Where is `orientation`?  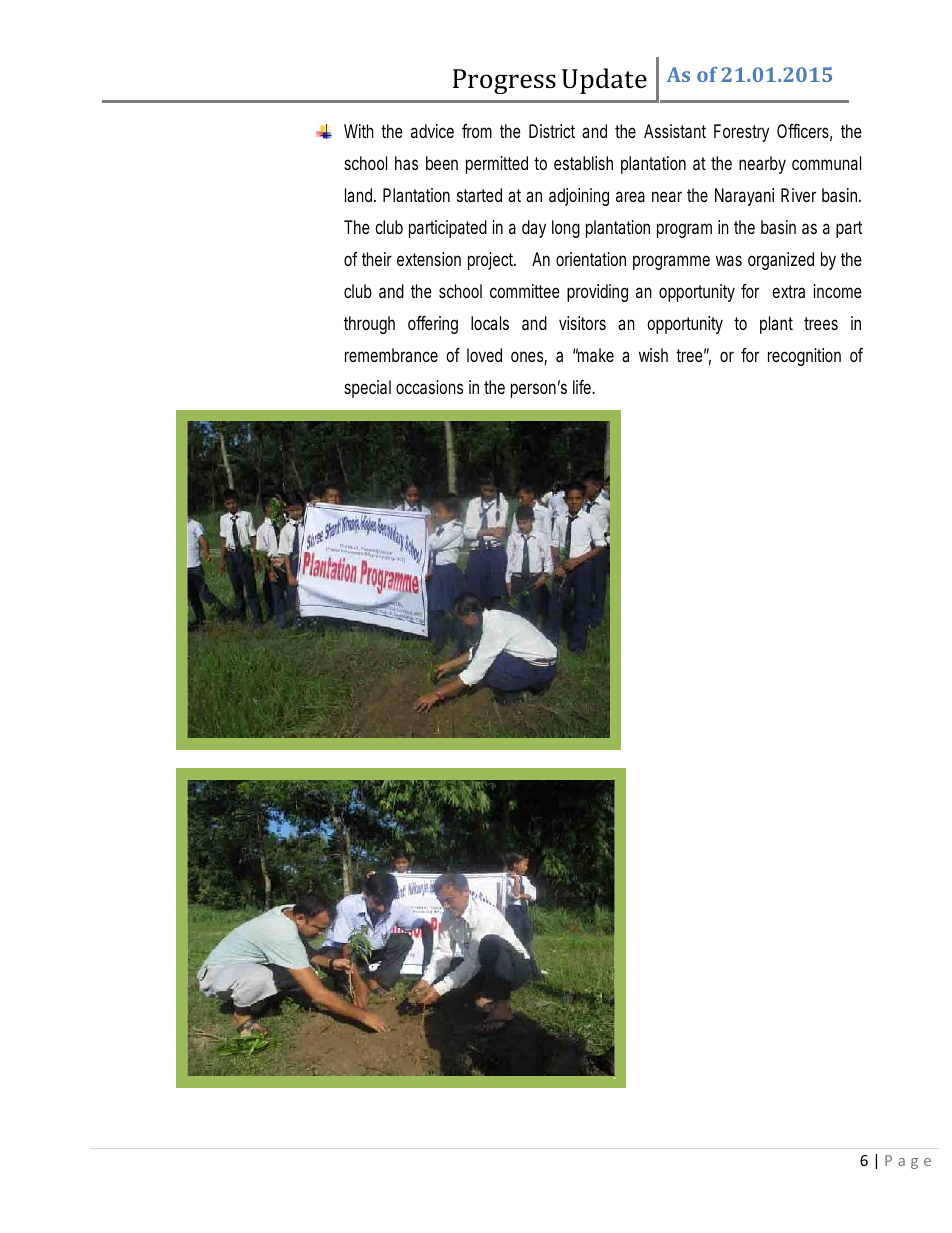
orientation is located at coordinates (591, 259).
